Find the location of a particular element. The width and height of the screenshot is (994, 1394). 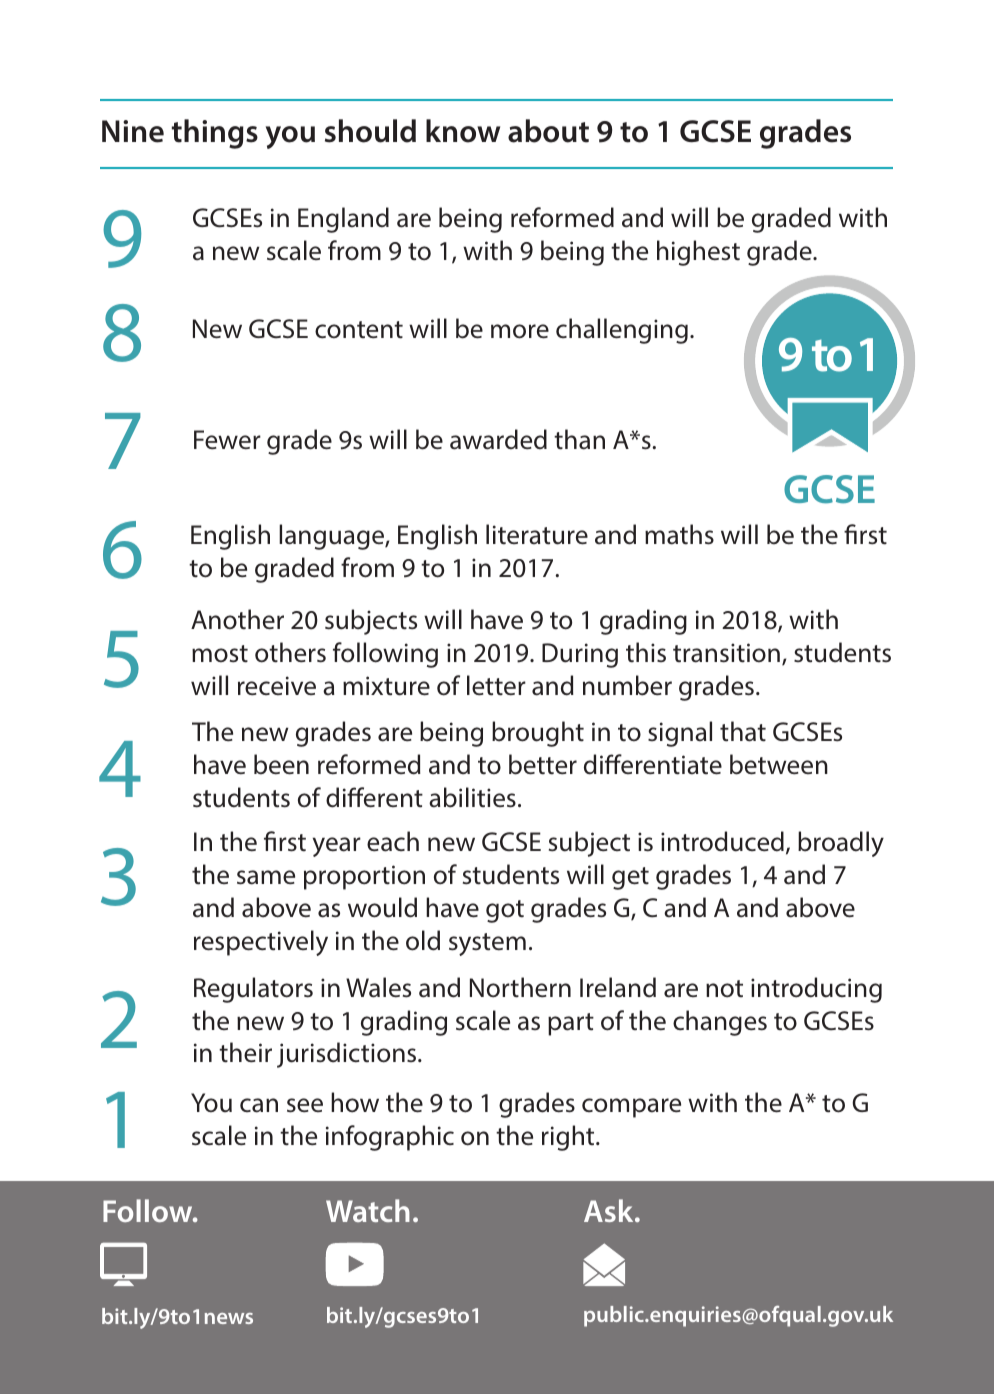

introducing is located at coordinates (816, 990).
